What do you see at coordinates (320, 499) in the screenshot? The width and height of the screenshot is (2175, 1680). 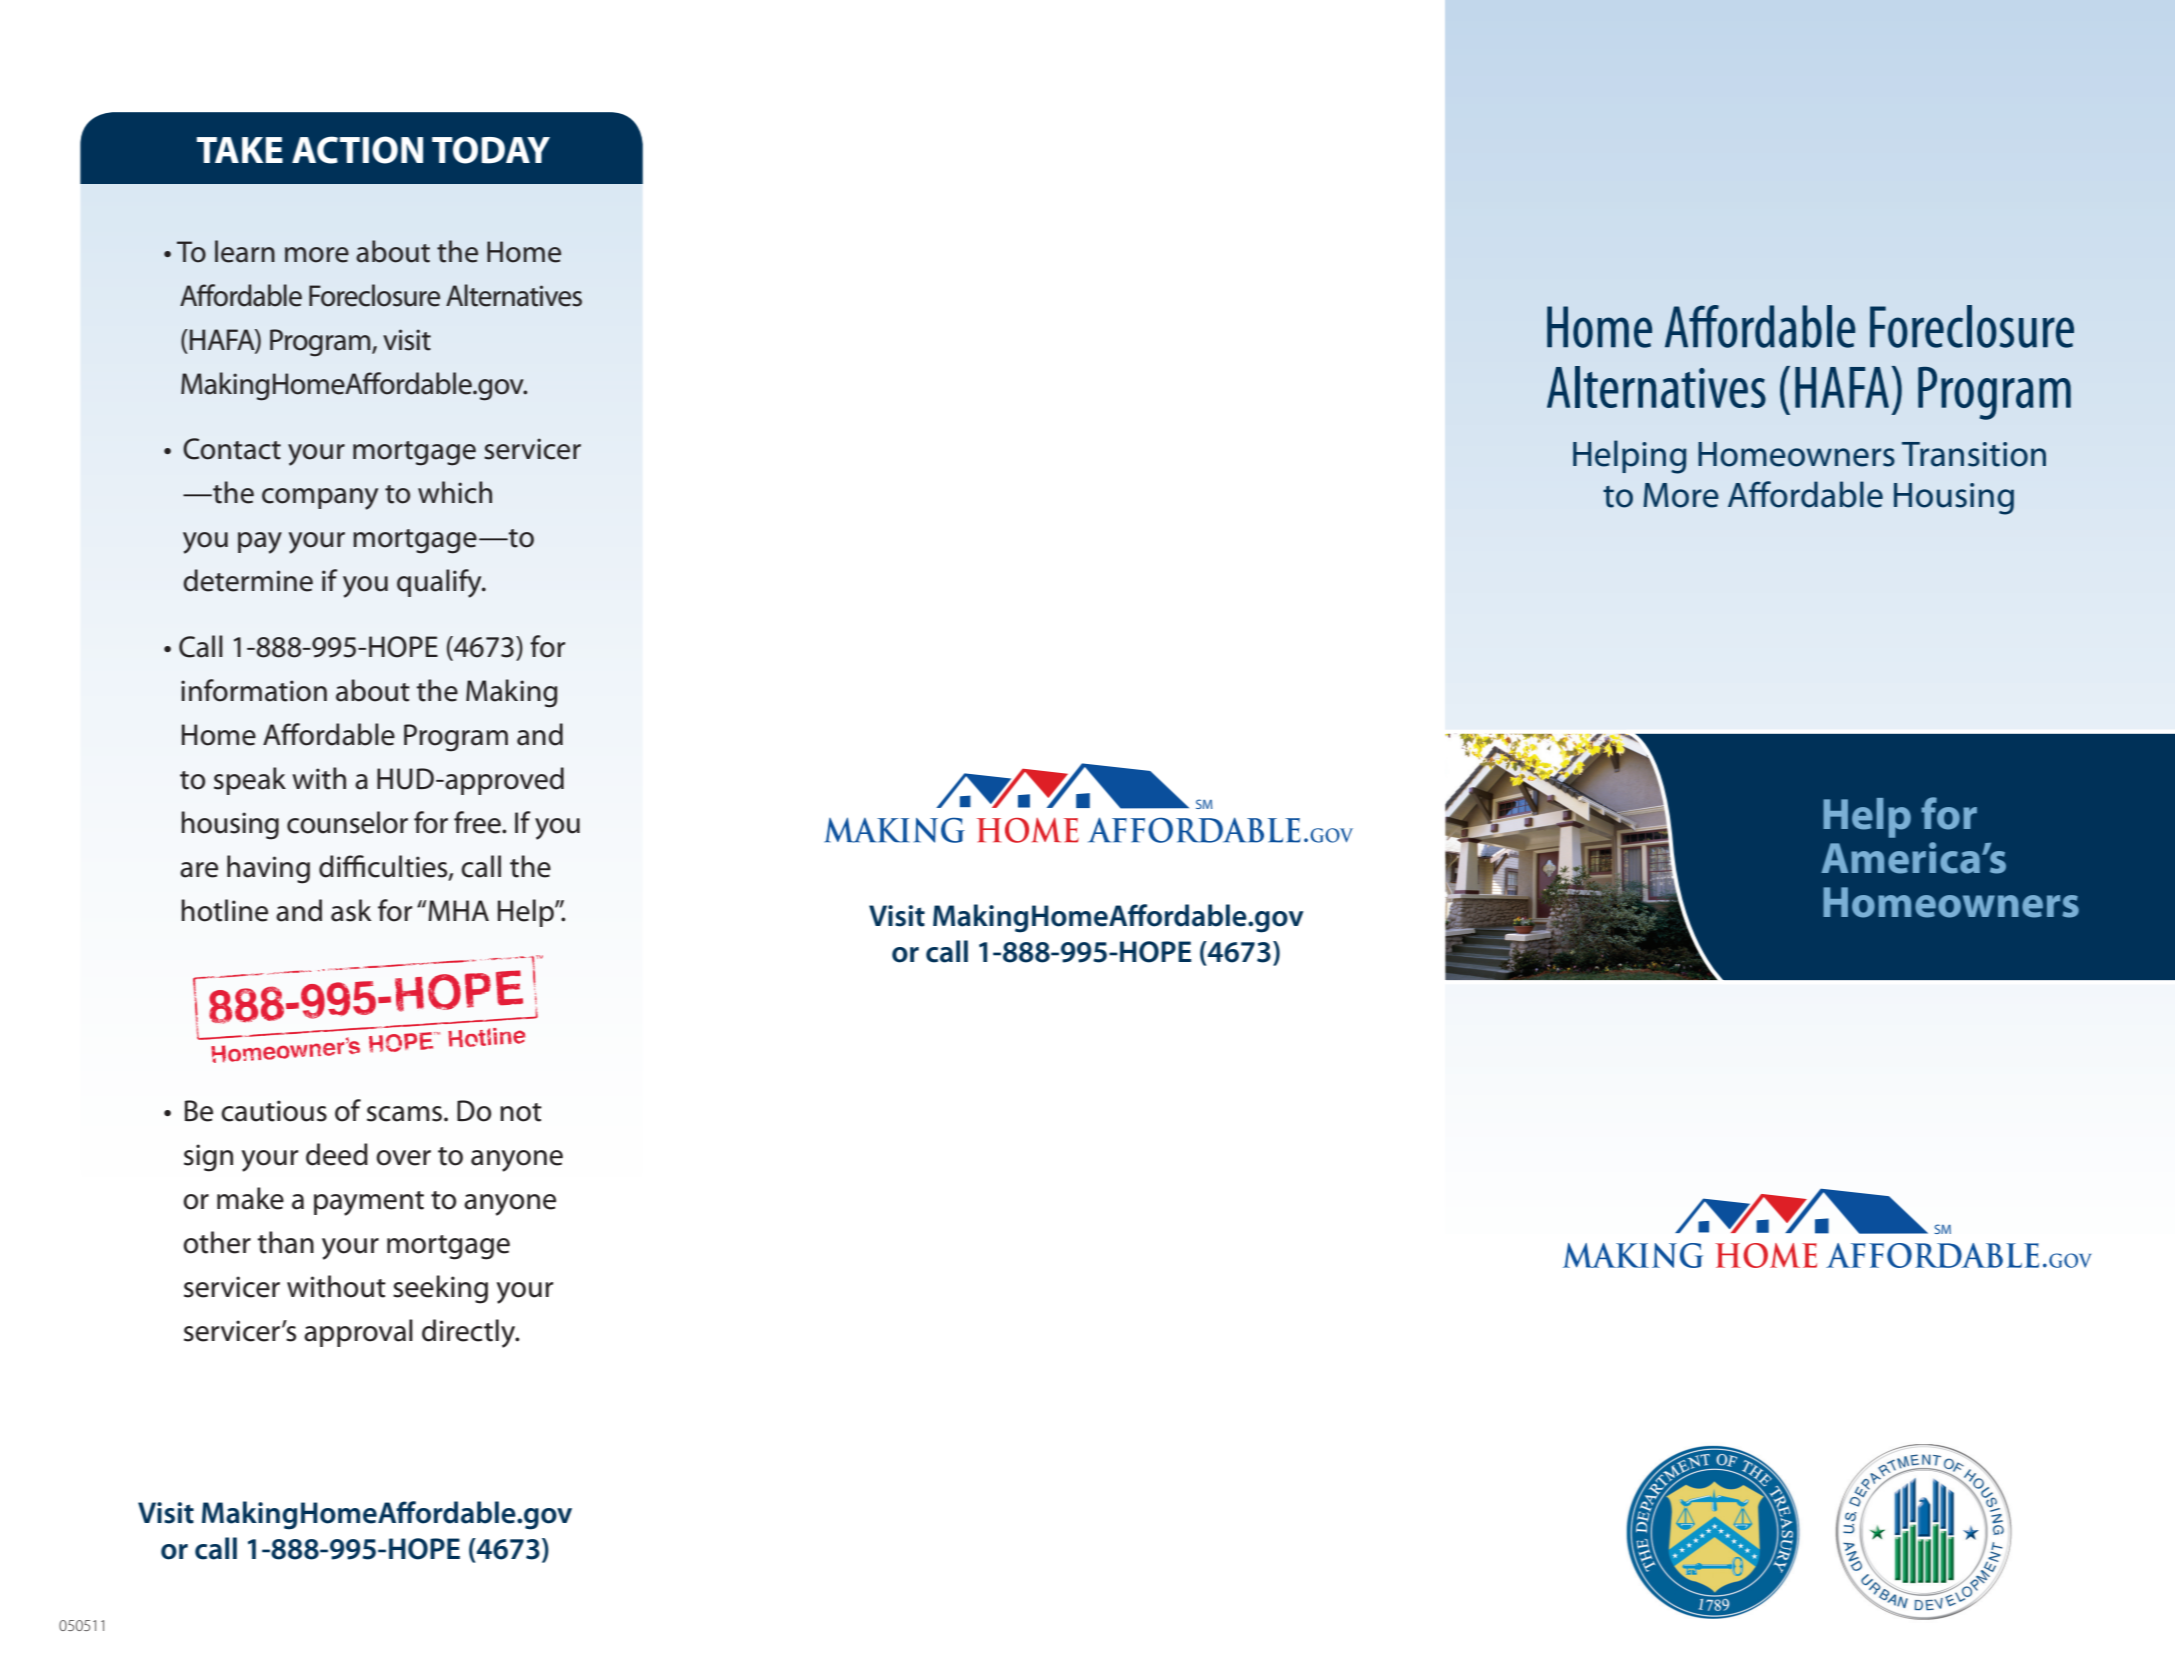 I see `company` at bounding box center [320, 499].
